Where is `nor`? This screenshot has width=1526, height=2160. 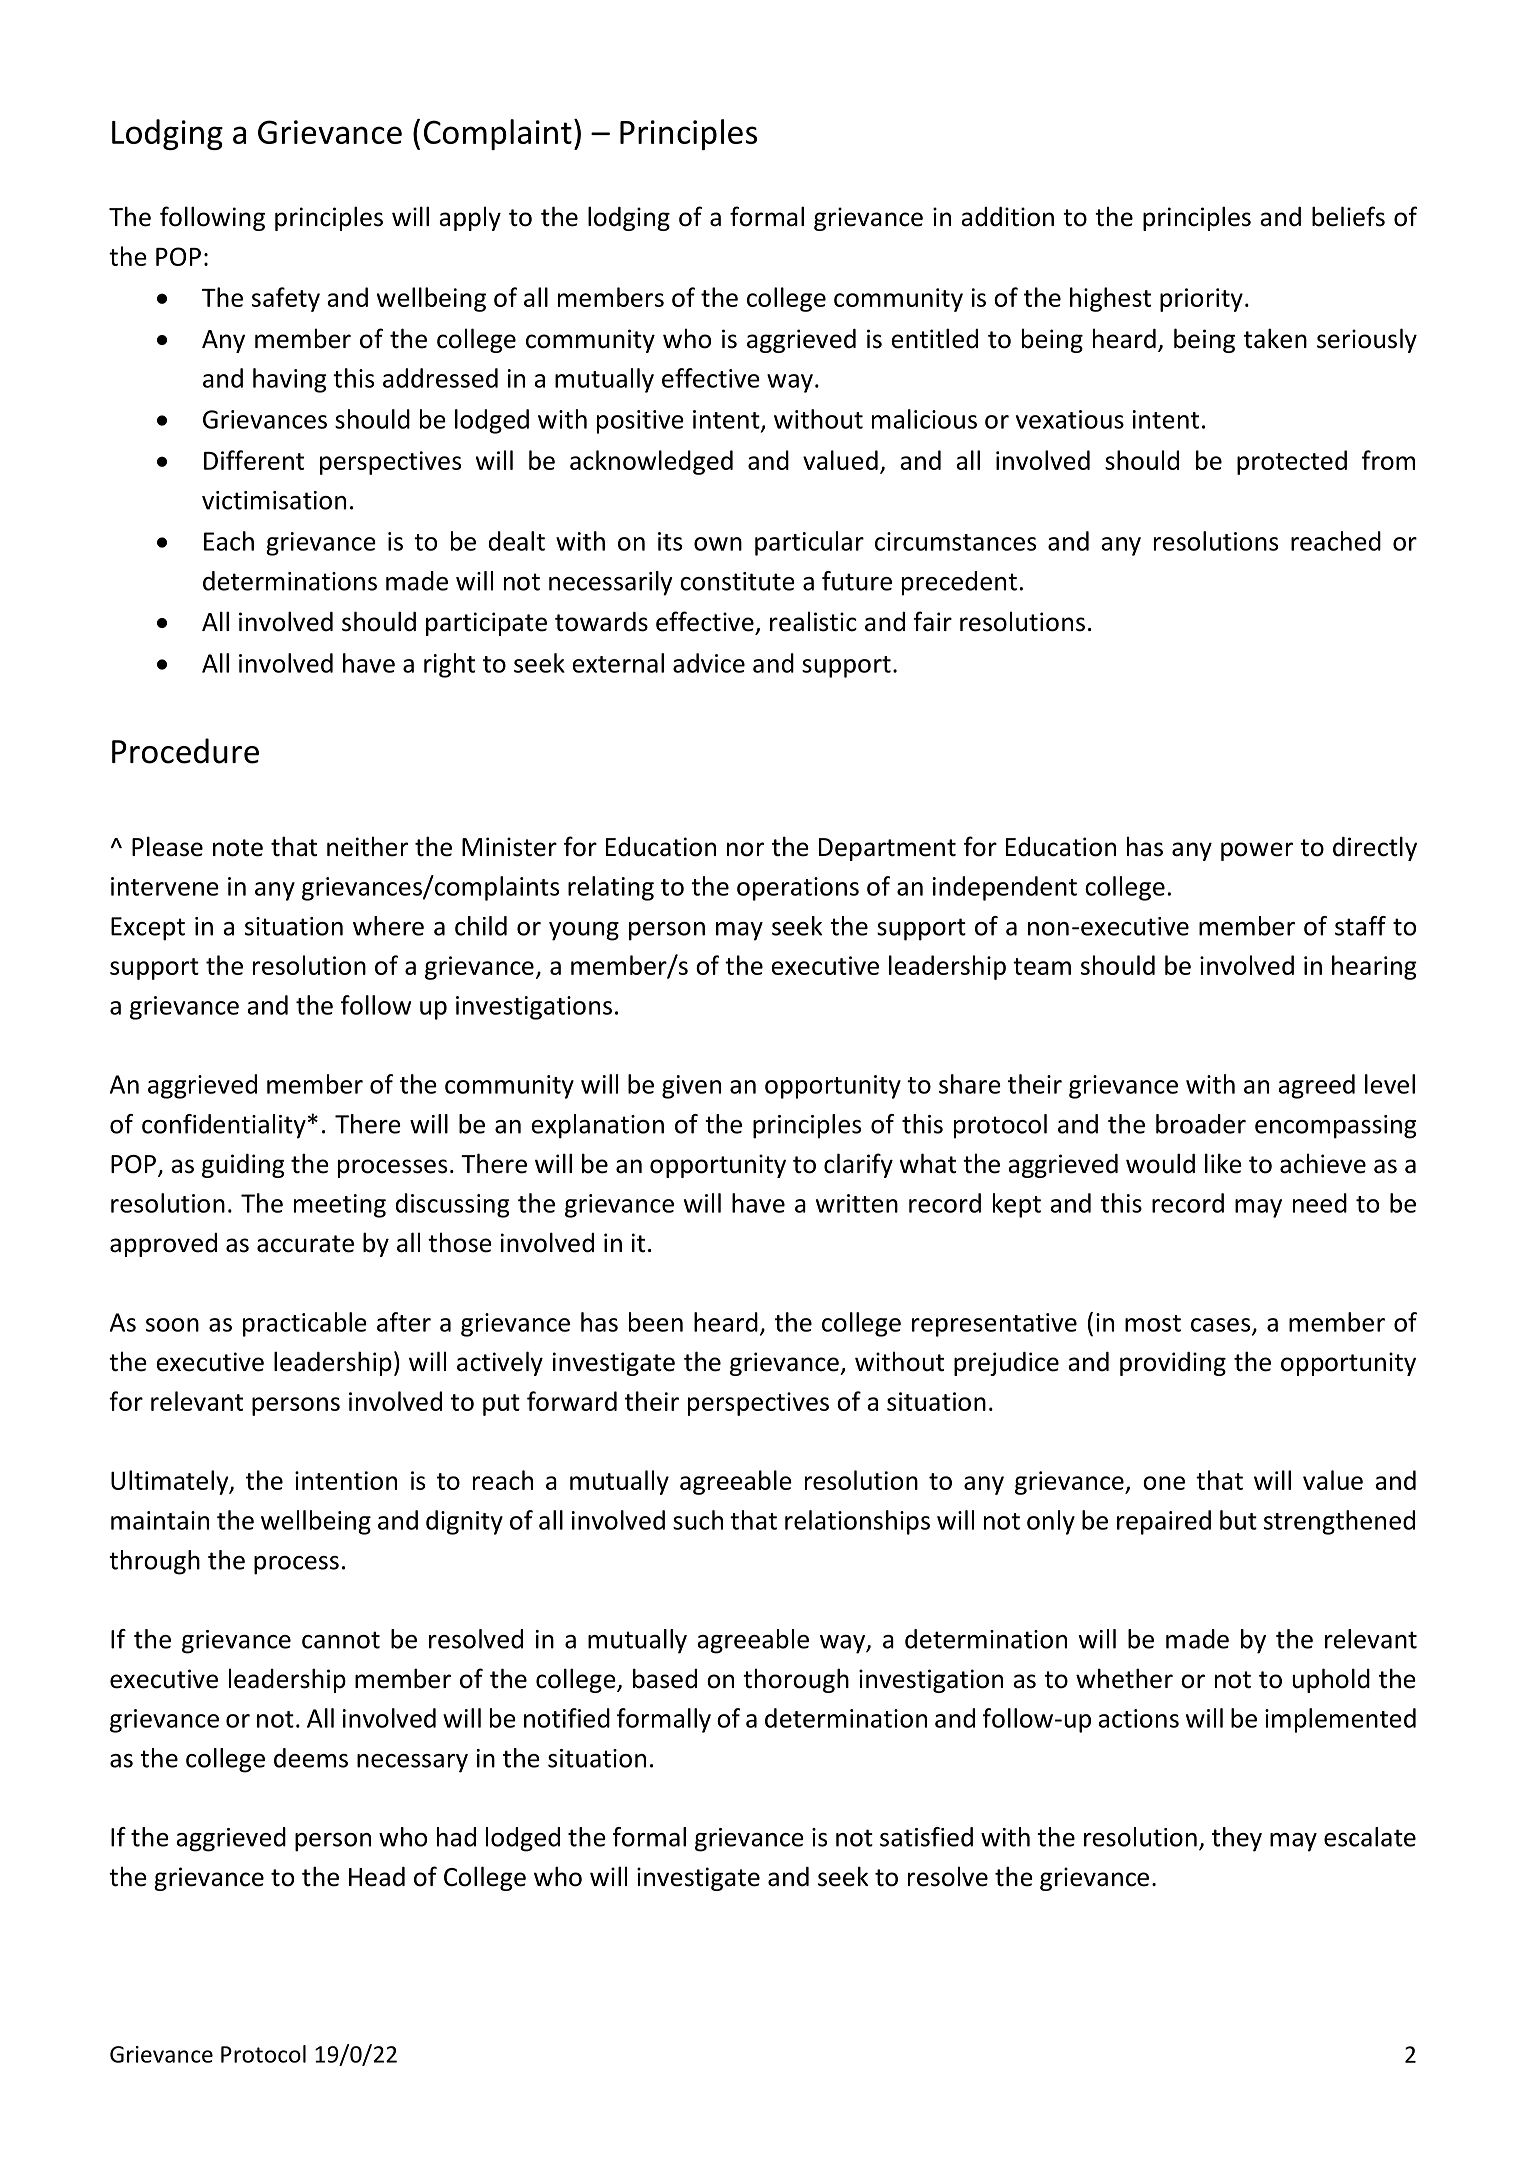 nor is located at coordinates (745, 849).
